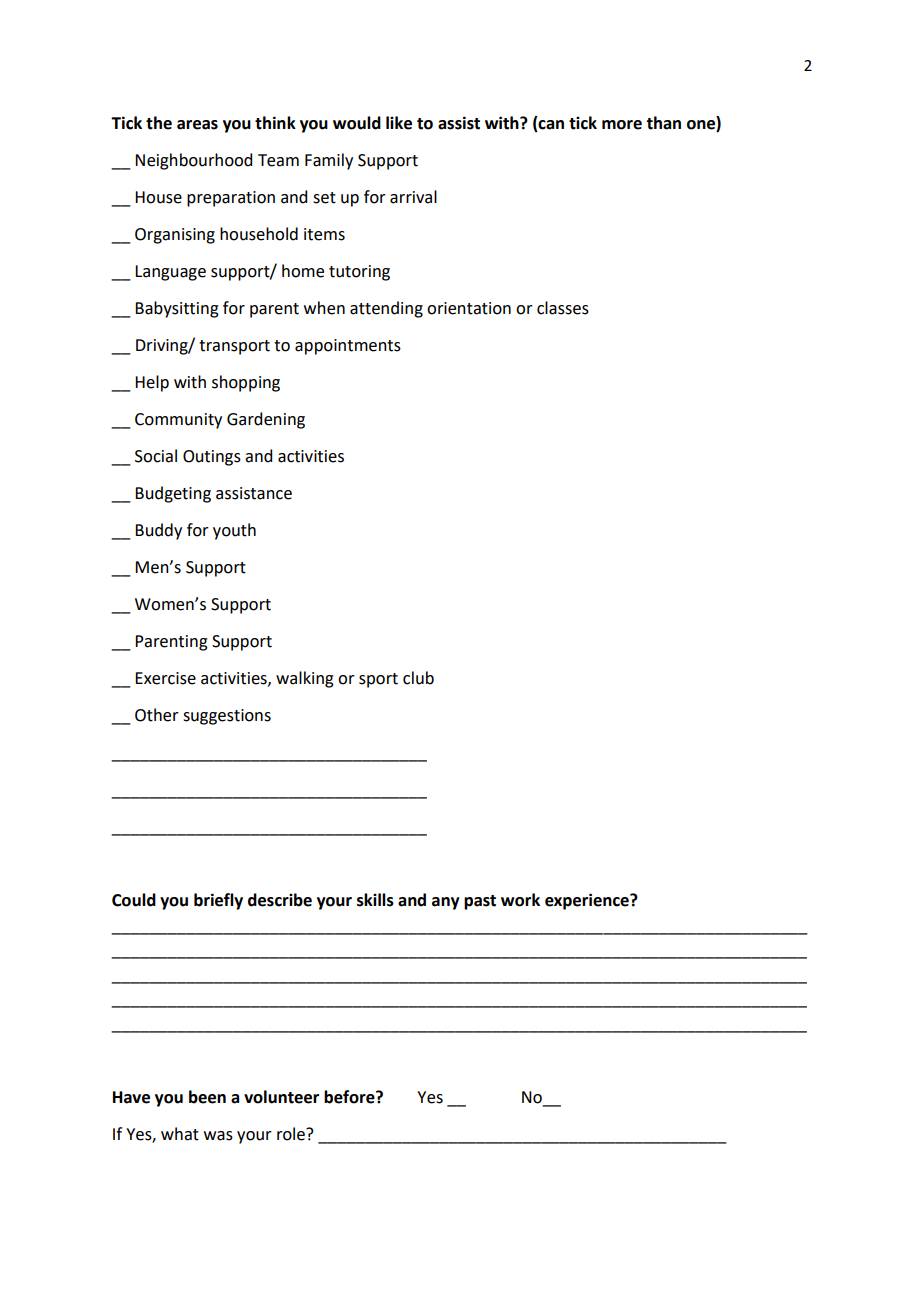  Describe the element at coordinates (418, 678) in the screenshot. I see `club` at that location.
